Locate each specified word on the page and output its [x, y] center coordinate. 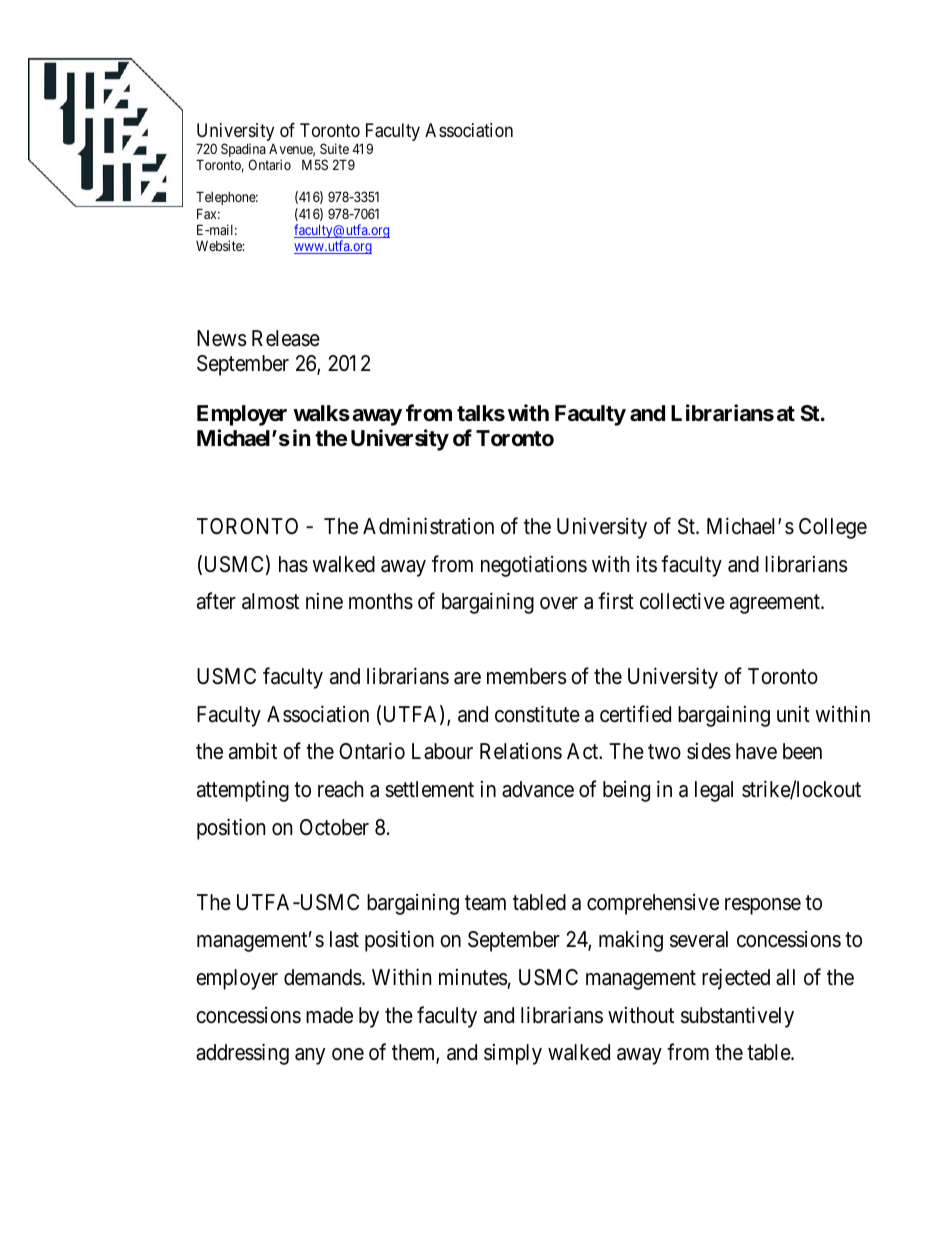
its [647, 564]
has [293, 564]
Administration [428, 526]
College [833, 528]
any [310, 1056]
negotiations [534, 566]
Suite [334, 148]
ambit [253, 751]
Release [286, 338]
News [221, 338]
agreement [776, 604]
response [763, 906]
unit [793, 713]
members [526, 676]
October [334, 827]
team [485, 903]
